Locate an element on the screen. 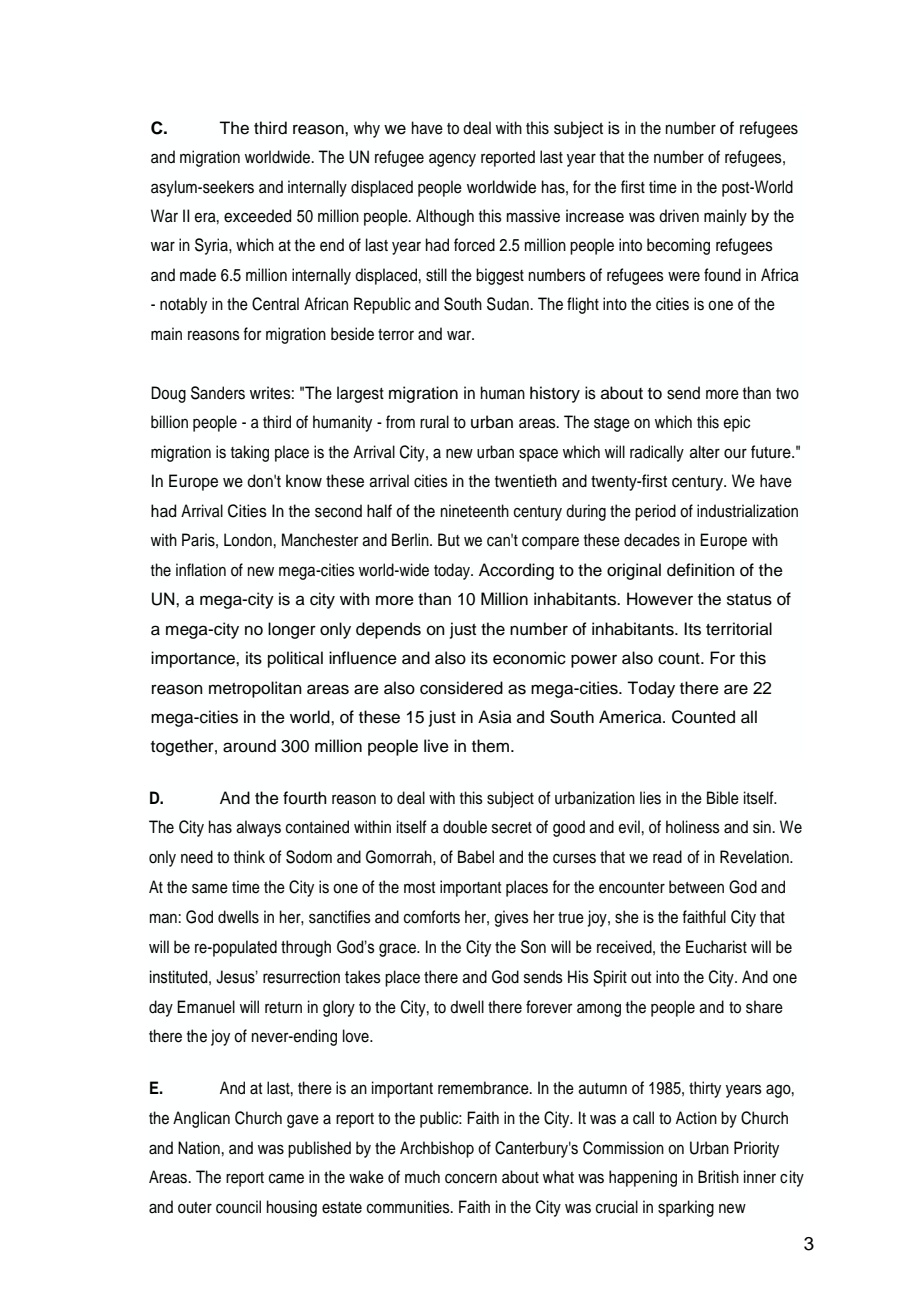  council is located at coordinates (238, 1207).
